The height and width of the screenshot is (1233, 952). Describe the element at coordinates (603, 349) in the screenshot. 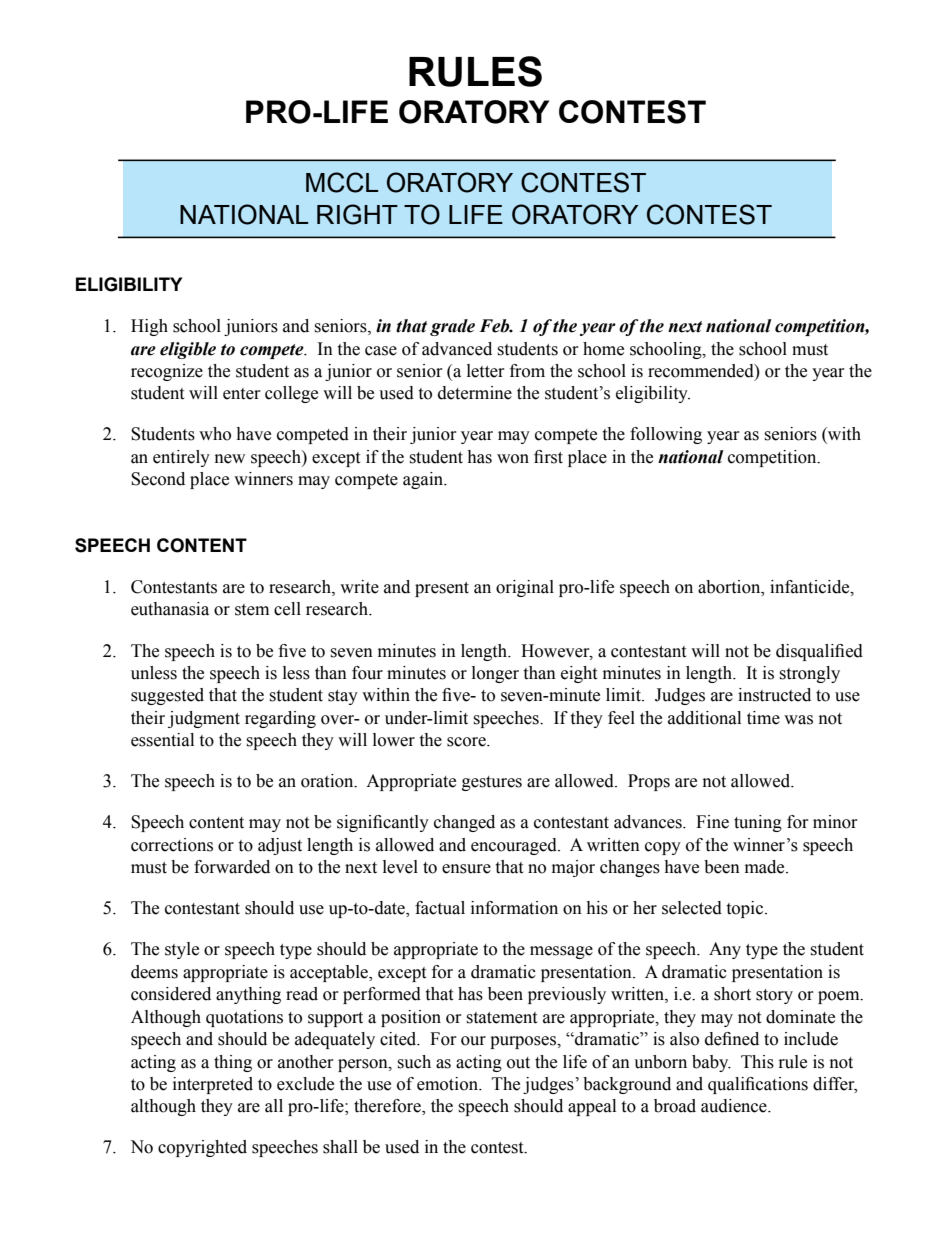

I see `home` at that location.
